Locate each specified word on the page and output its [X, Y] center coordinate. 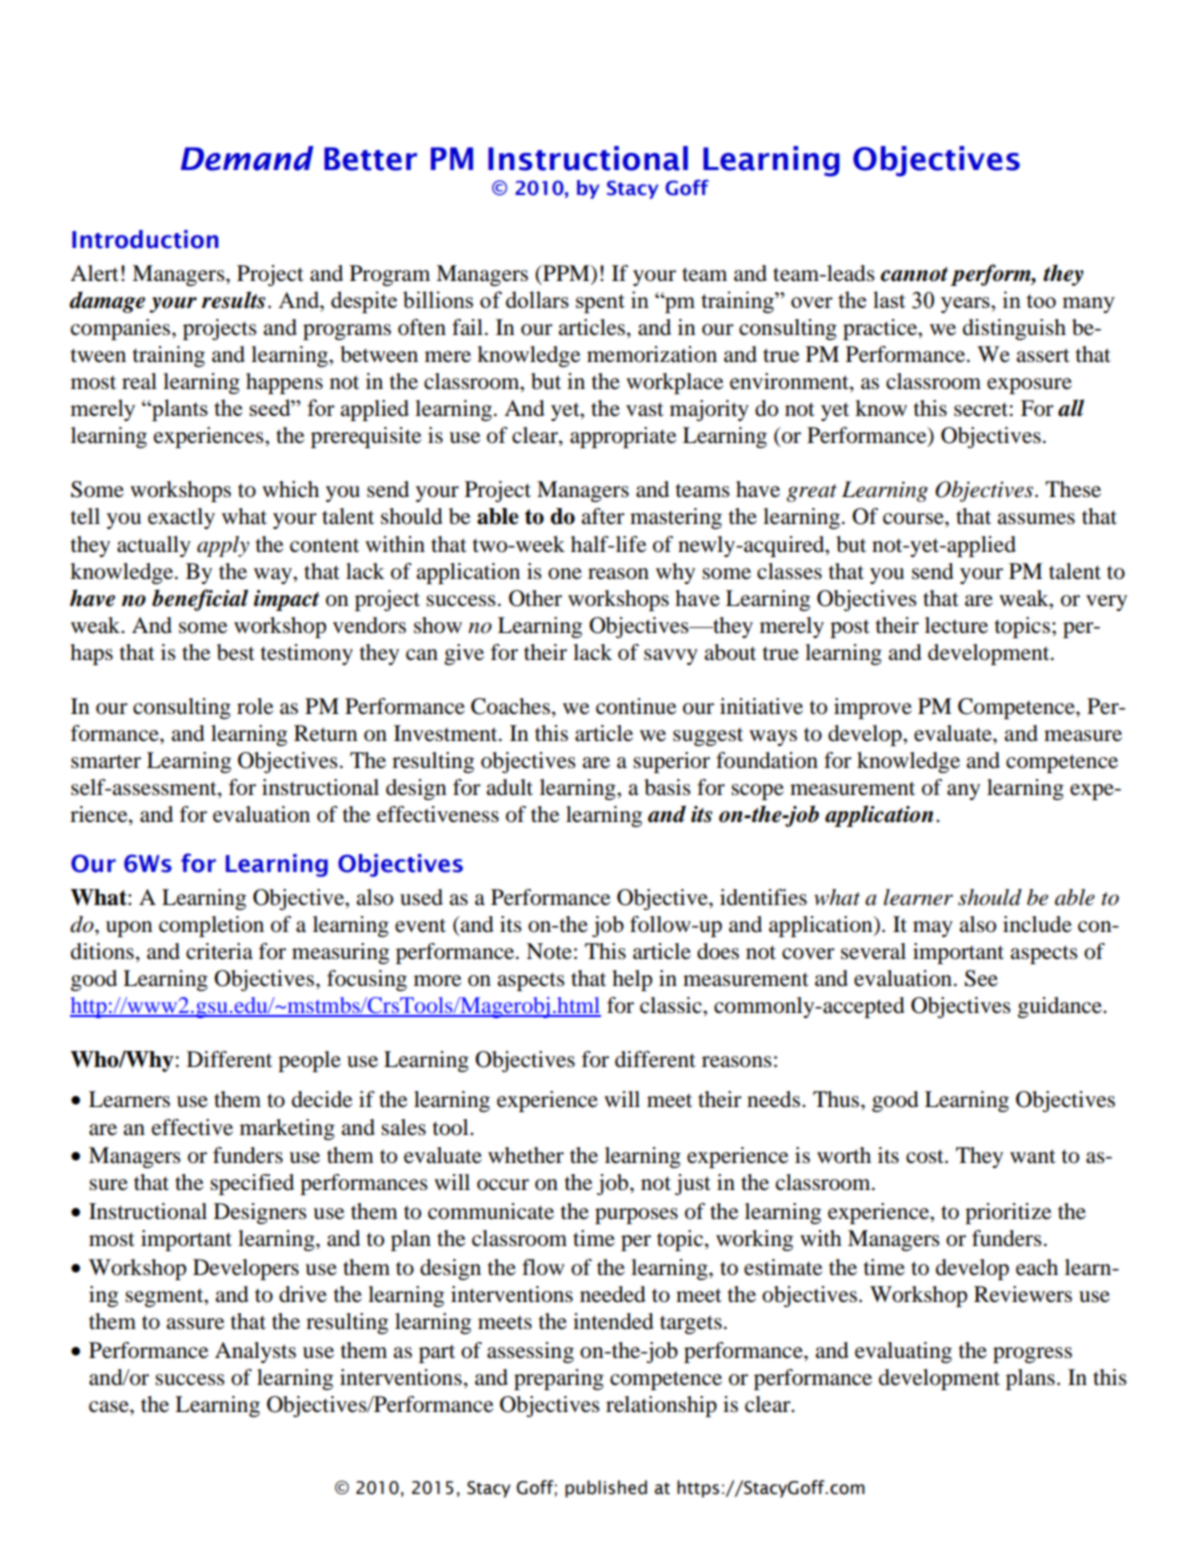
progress [1032, 1355]
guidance [1061, 1007]
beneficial [200, 600]
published [606, 1489]
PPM [566, 273]
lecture [956, 625]
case [110, 1407]
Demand [247, 158]
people [309, 1061]
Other [535, 598]
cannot [914, 274]
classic [672, 1005]
